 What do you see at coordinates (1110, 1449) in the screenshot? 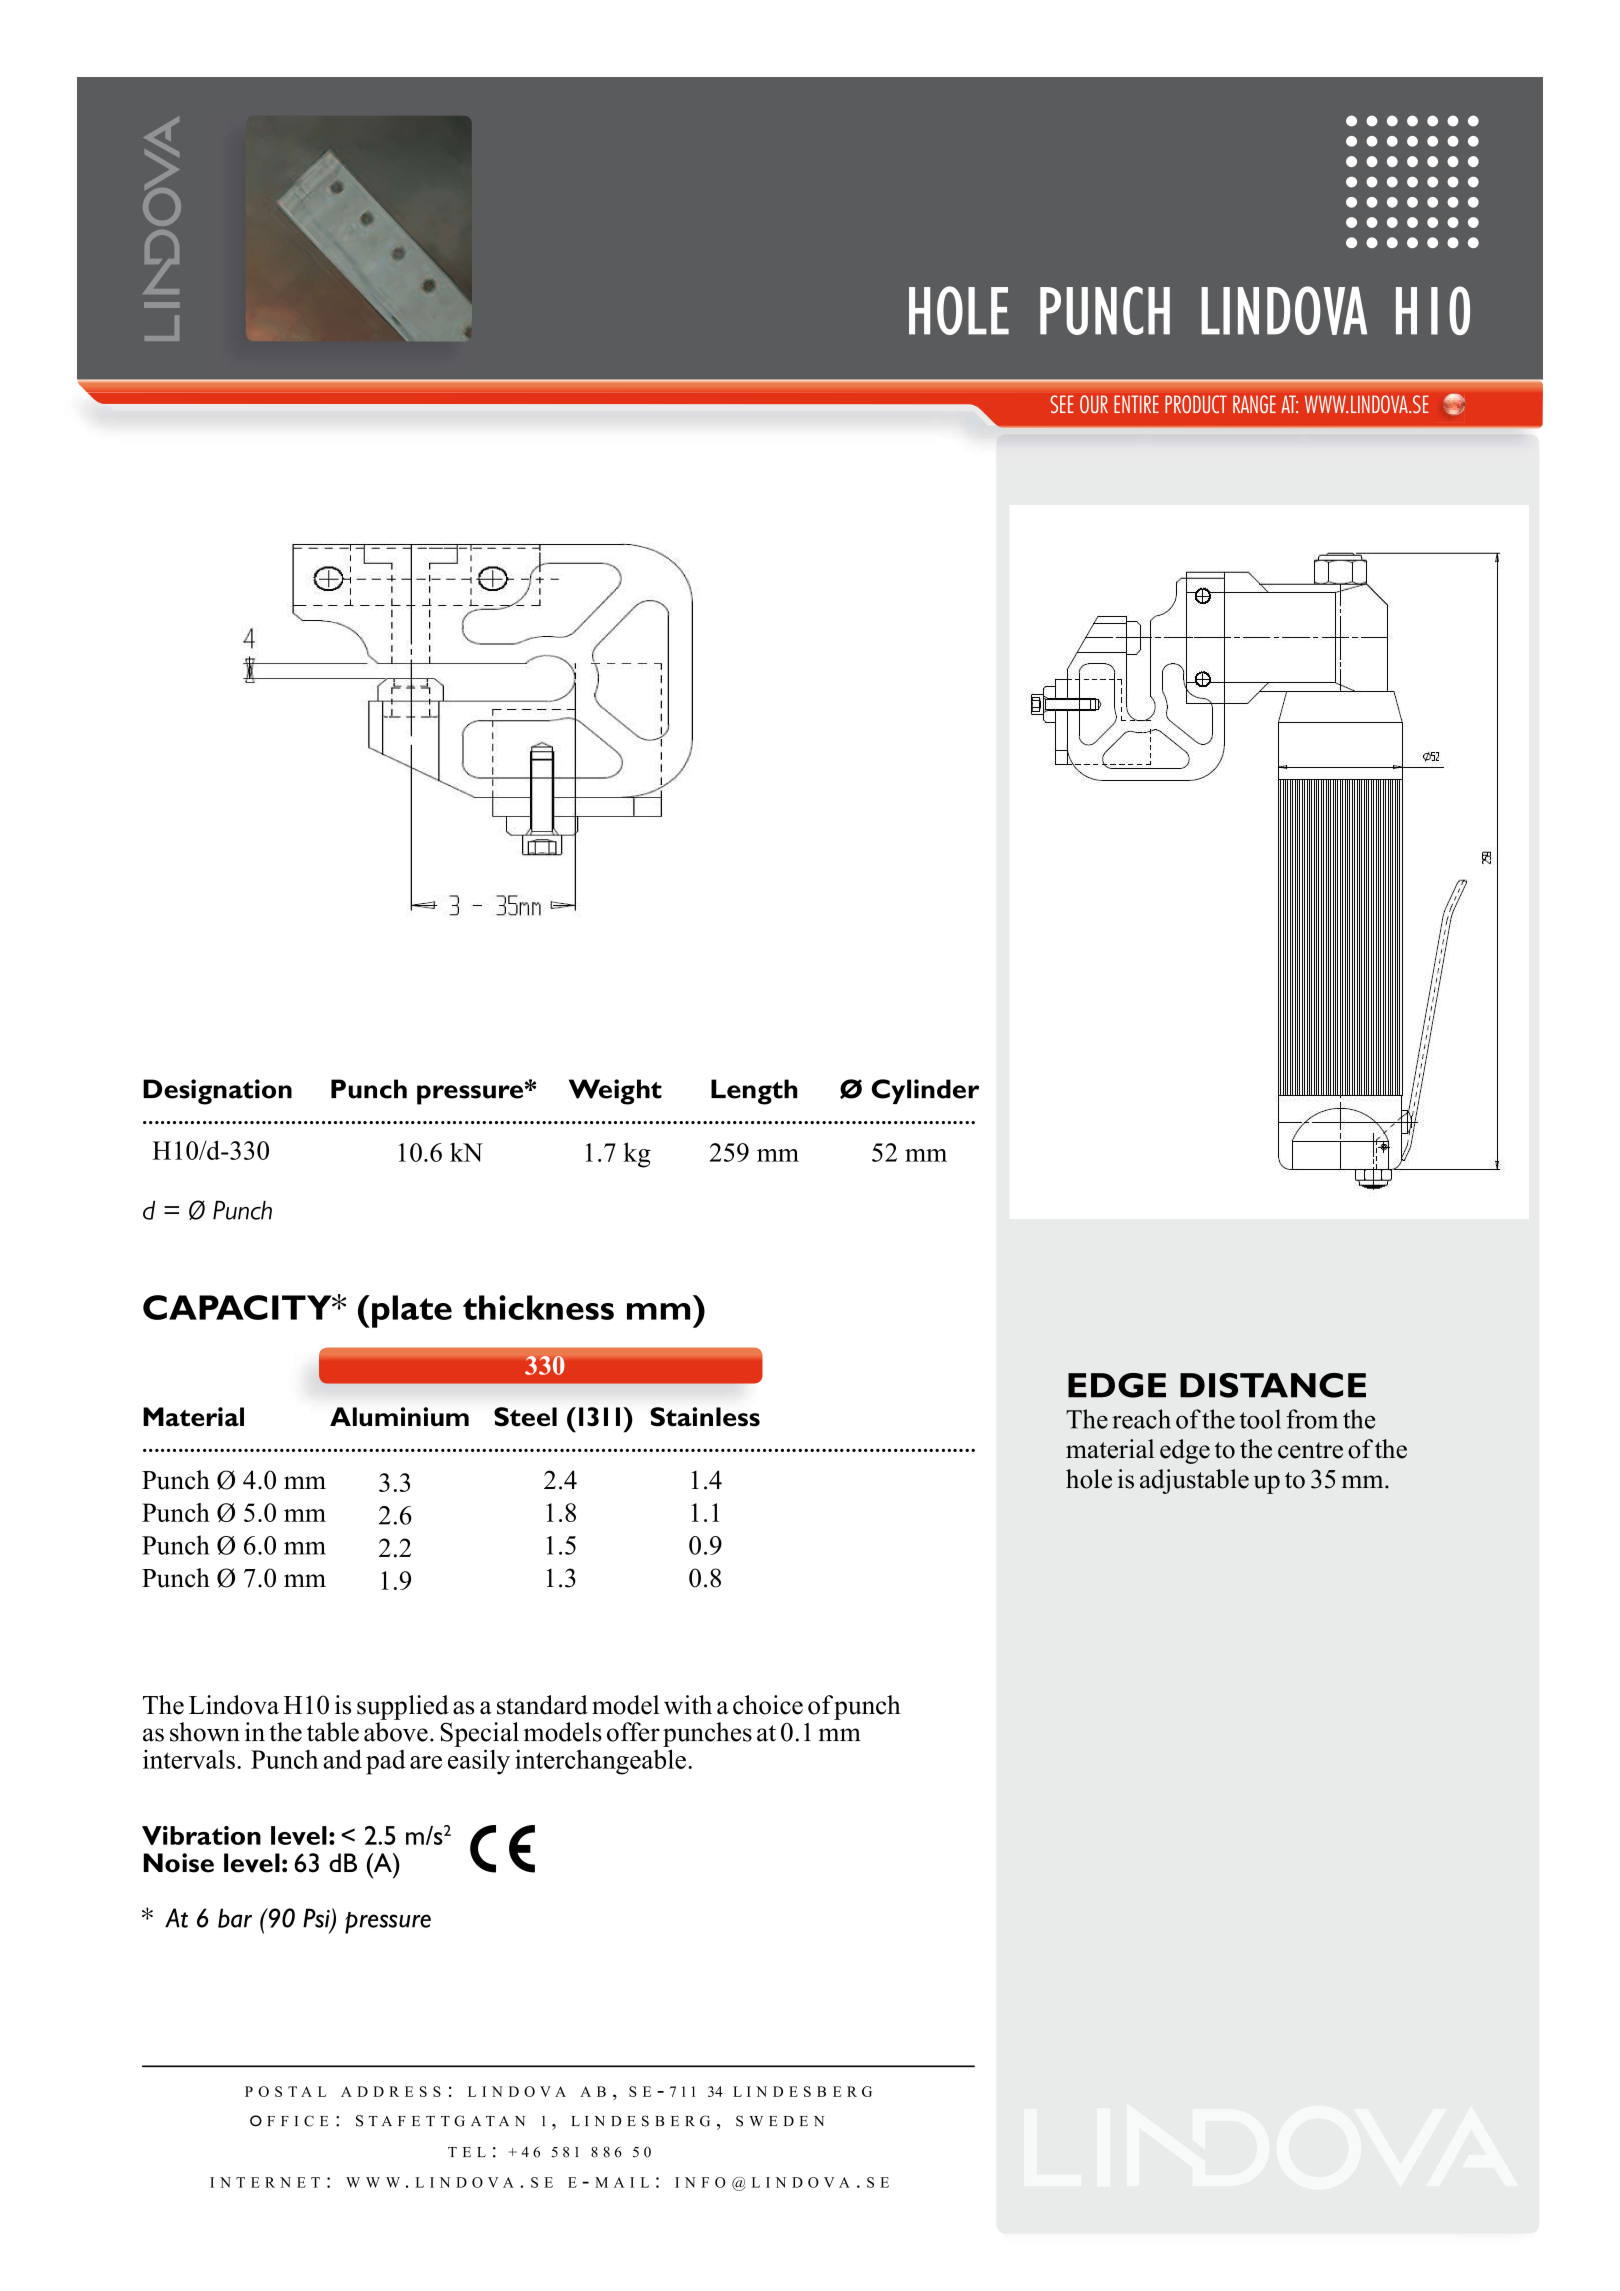
I see `material` at bounding box center [1110, 1449].
